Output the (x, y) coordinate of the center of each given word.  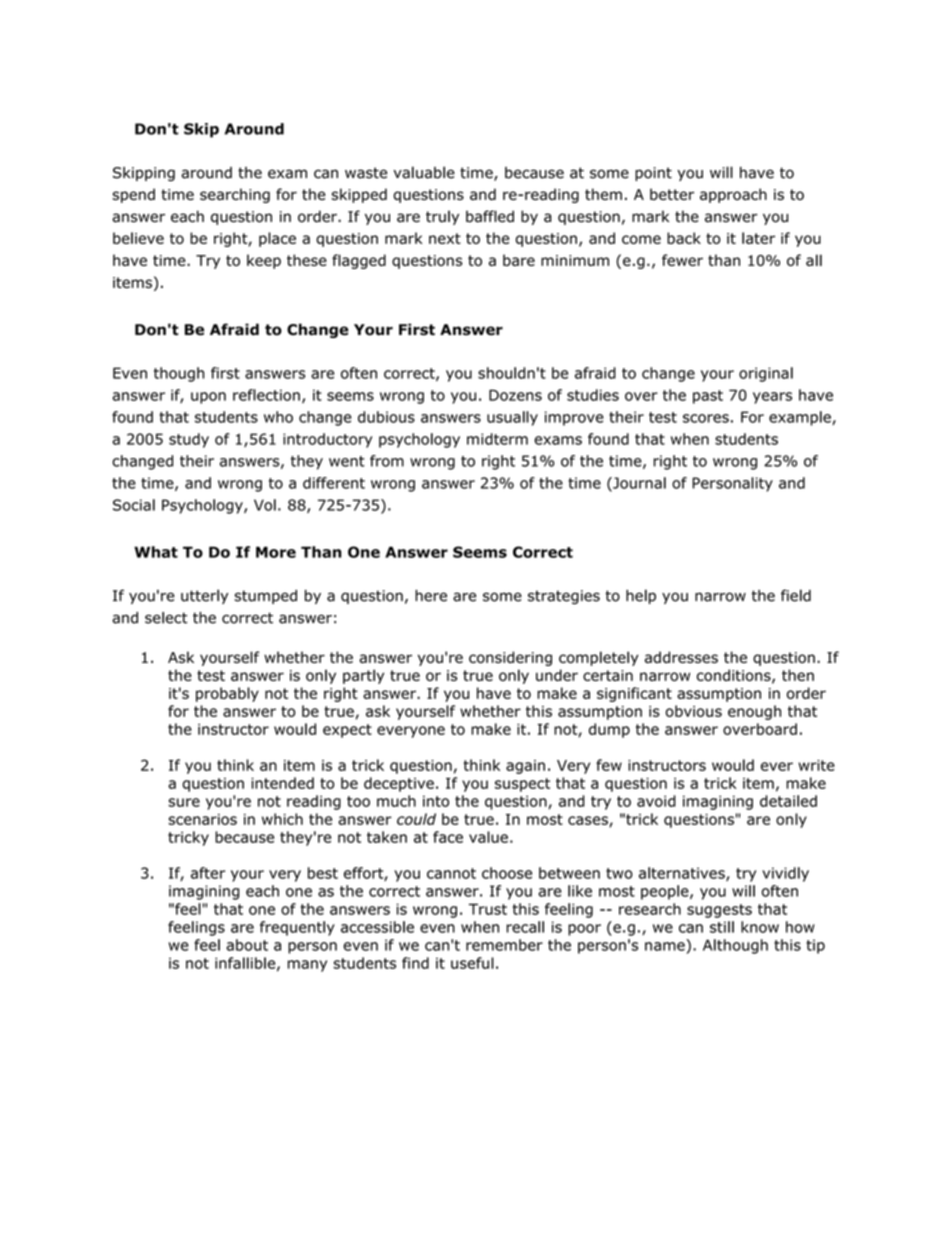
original (766, 374)
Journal (638, 484)
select (166, 618)
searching (235, 195)
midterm (497, 439)
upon (208, 398)
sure (184, 802)
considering (510, 658)
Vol (265, 505)
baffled (490, 216)
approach (733, 195)
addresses (681, 657)
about (247, 945)
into (436, 801)
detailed (788, 801)
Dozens (515, 395)
